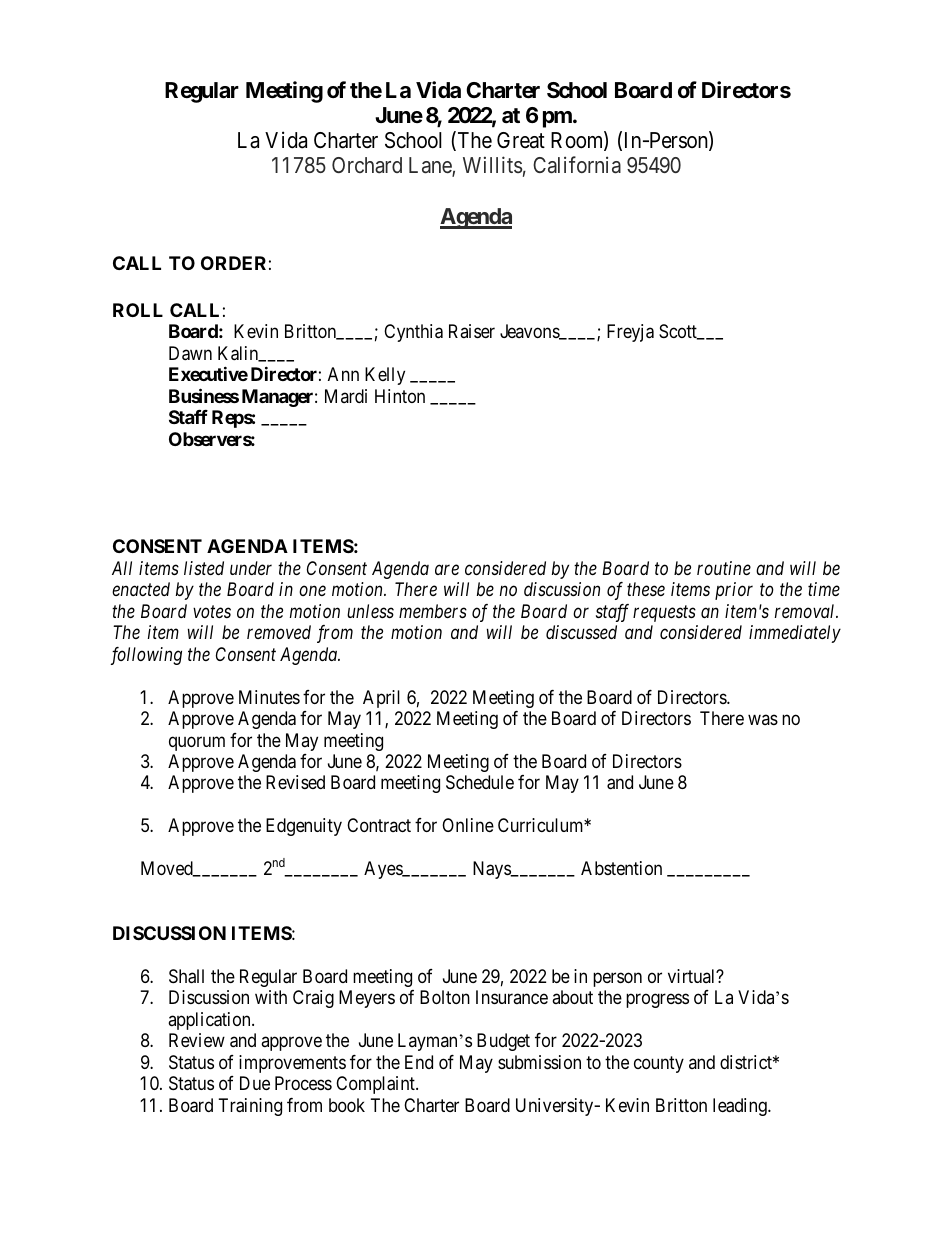  What do you see at coordinates (367, 165) in the screenshot?
I see `Orchard` at bounding box center [367, 165].
